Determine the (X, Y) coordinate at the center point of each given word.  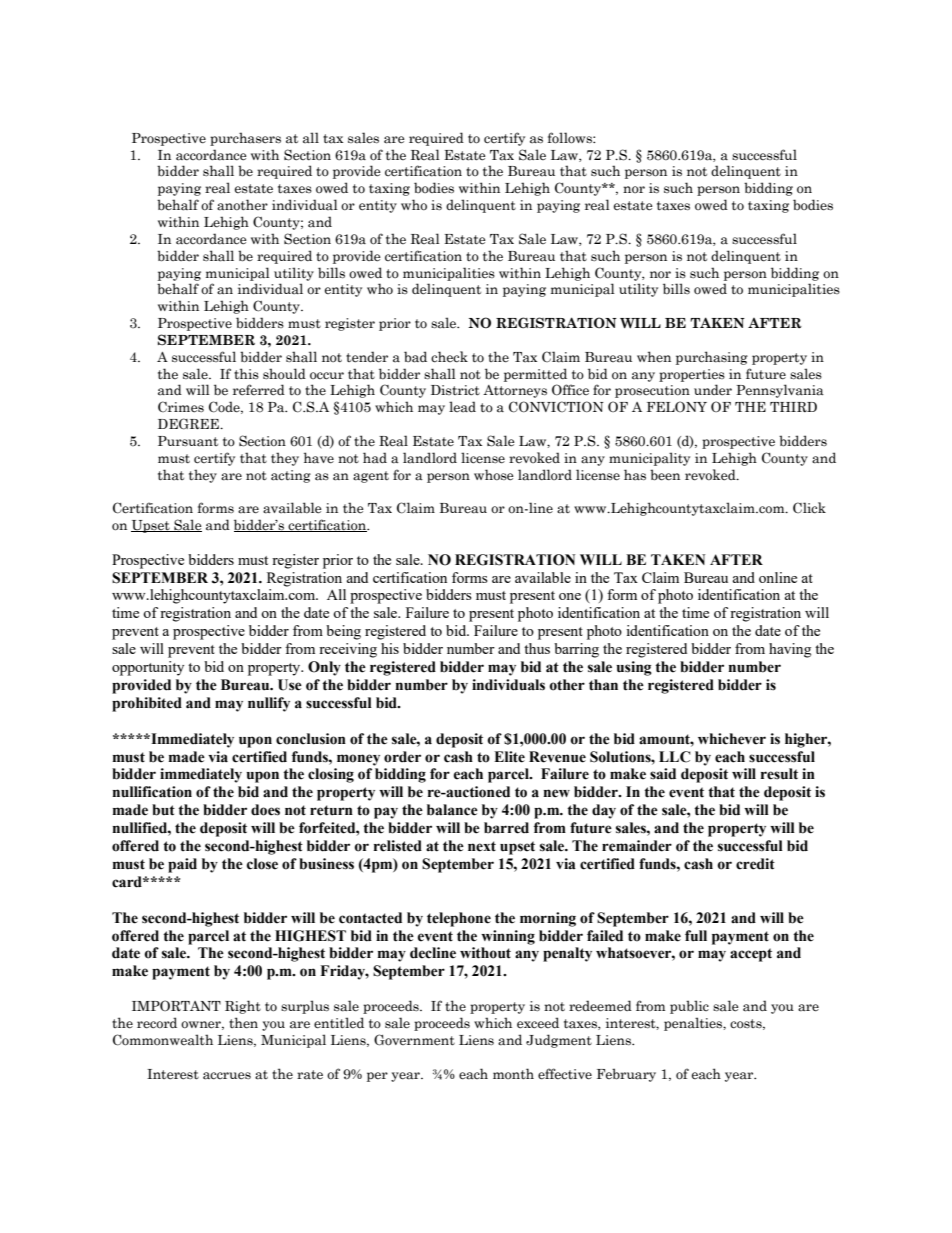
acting (291, 476)
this (246, 373)
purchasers (245, 139)
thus (537, 648)
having (790, 650)
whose (494, 475)
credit (755, 864)
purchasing (712, 358)
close (262, 864)
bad (415, 357)
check (449, 357)
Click (809, 508)
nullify (269, 704)
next (482, 846)
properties (692, 375)
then (243, 1023)
